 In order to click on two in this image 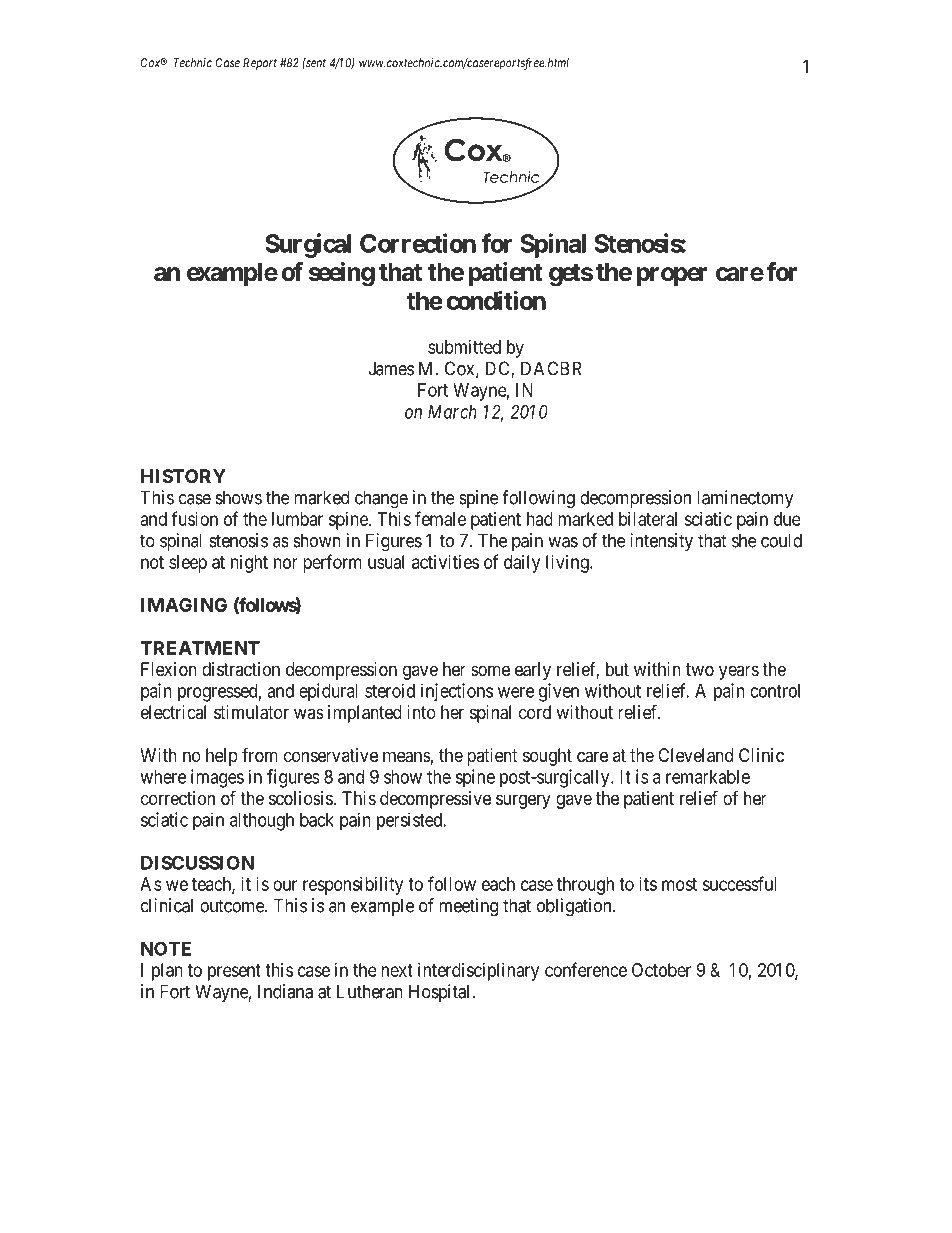, I will do `click(700, 669)`.
